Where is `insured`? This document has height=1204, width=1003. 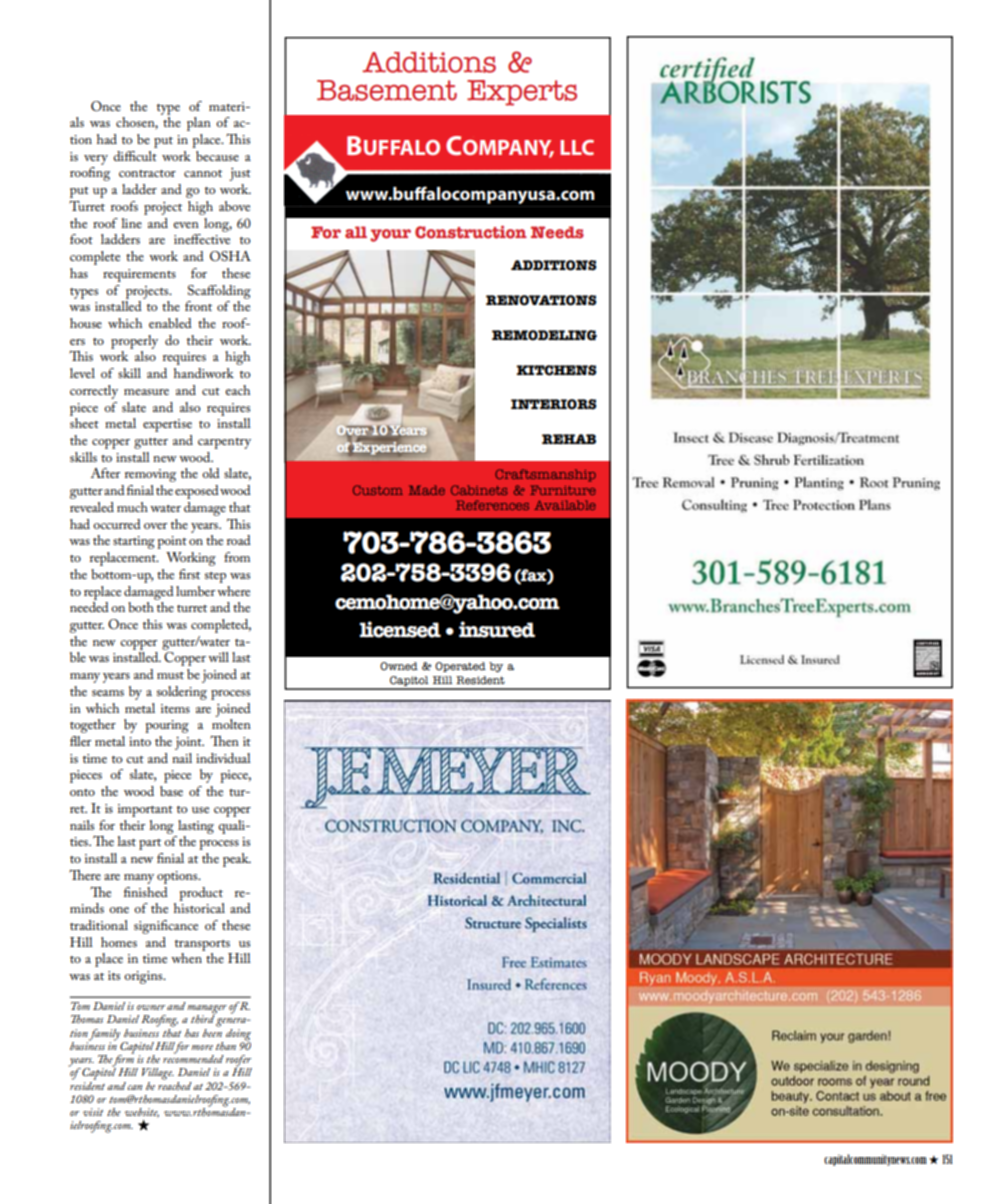 insured is located at coordinates (497, 629).
